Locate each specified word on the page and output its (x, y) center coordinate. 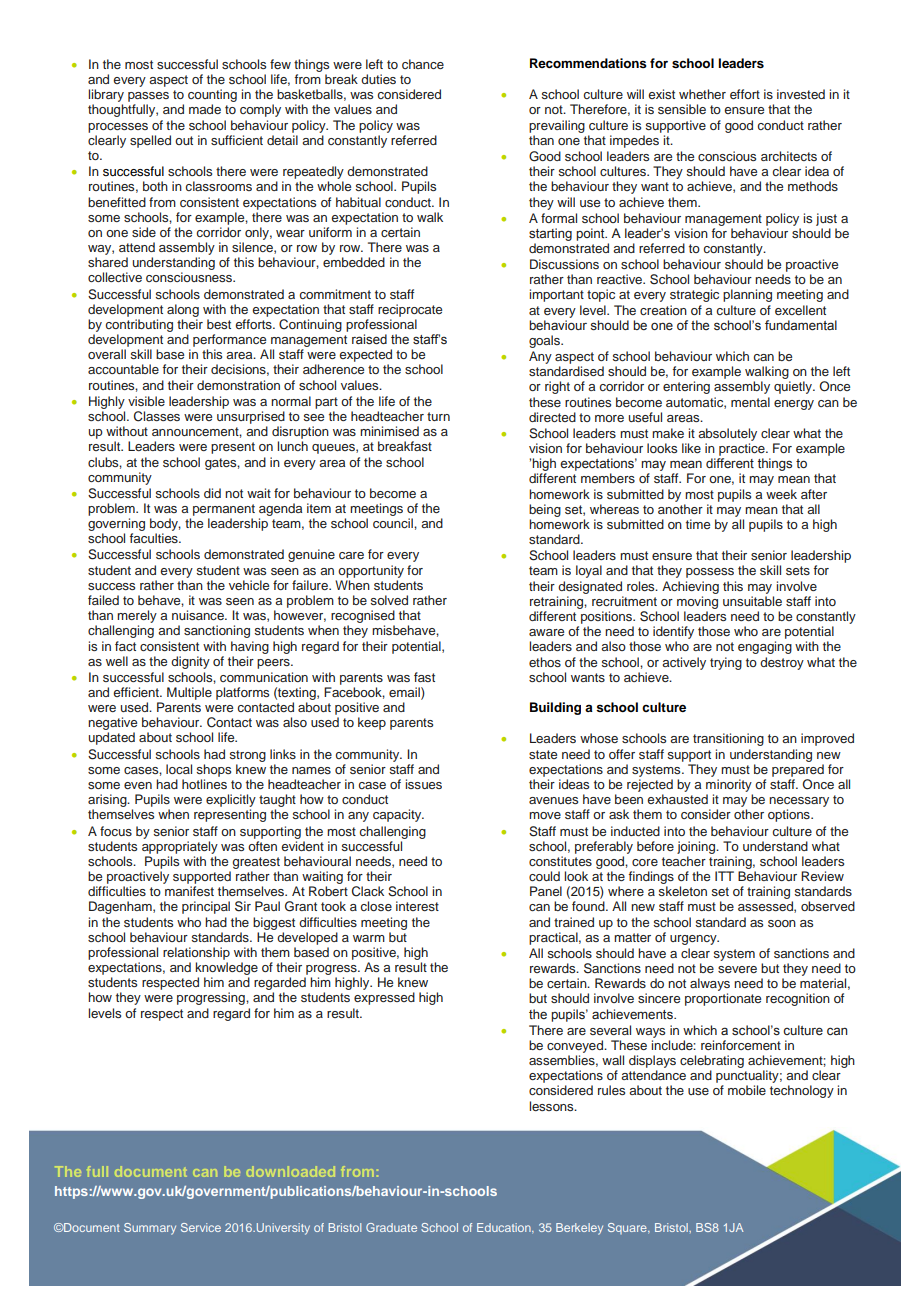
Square (628, 1228)
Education (505, 1228)
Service (201, 1227)
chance (423, 64)
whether (702, 94)
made (205, 109)
